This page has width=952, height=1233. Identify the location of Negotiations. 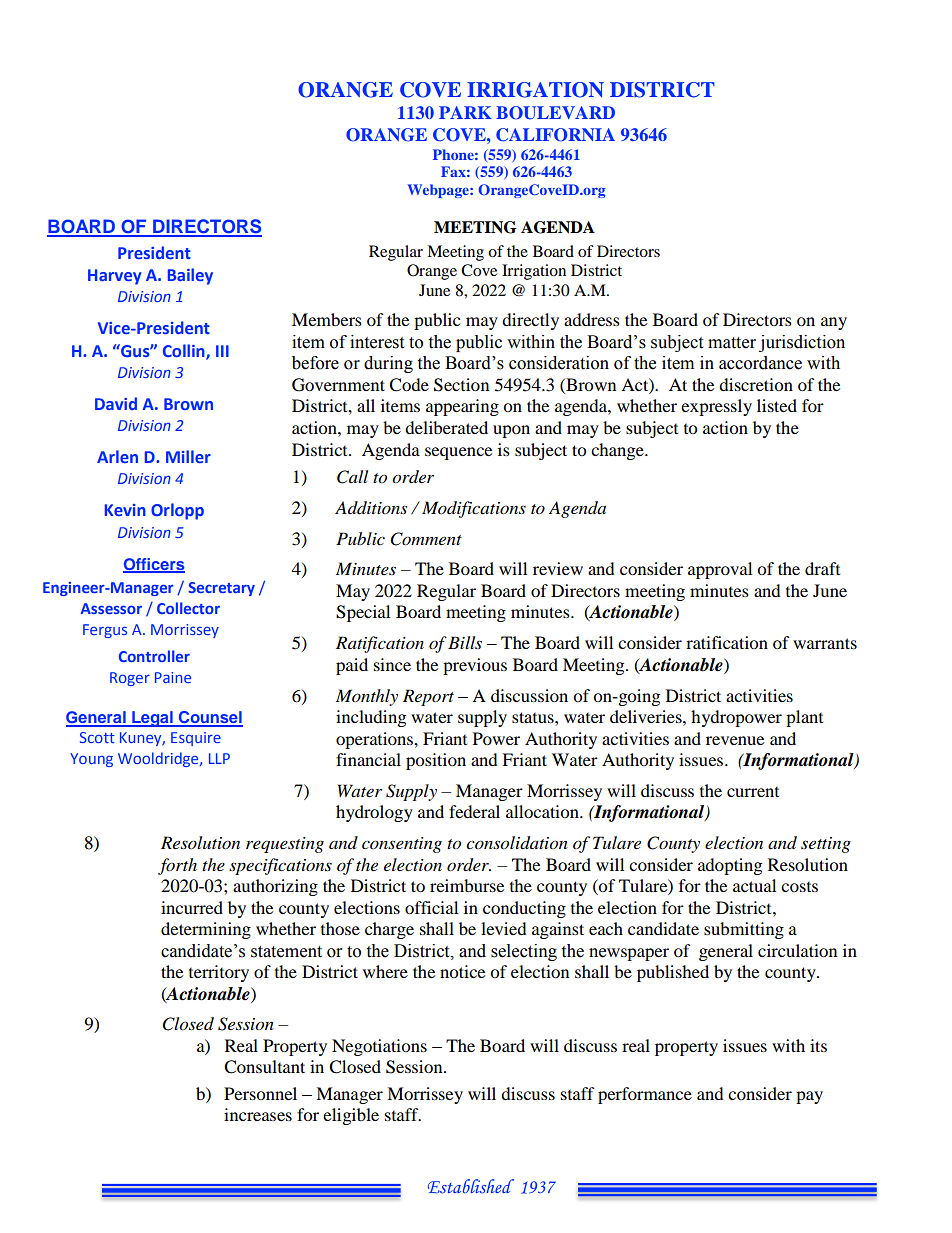
(379, 1047).
